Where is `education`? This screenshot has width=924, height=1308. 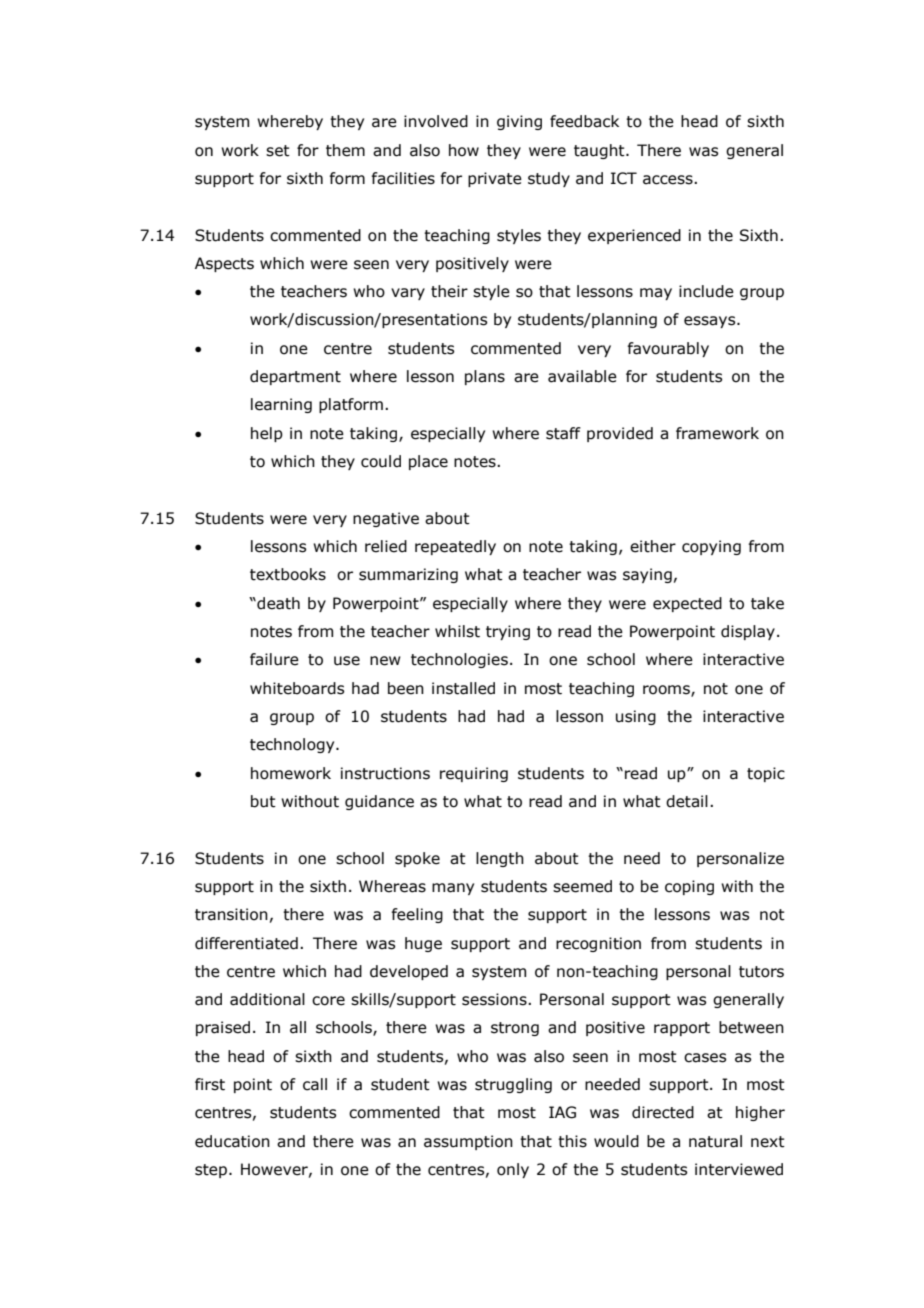
education is located at coordinates (232, 1141).
